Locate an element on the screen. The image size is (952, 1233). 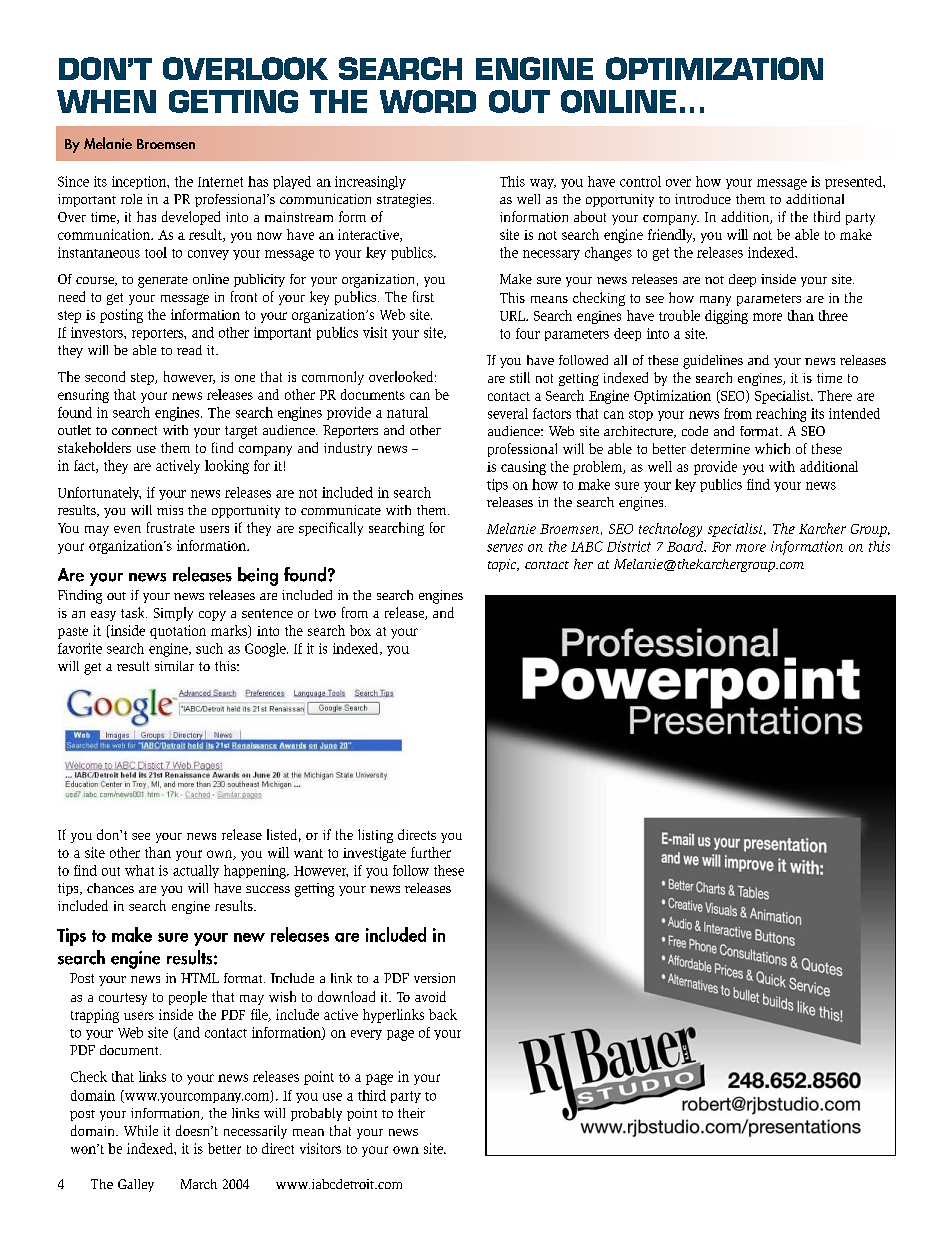
their is located at coordinates (411, 1113).
